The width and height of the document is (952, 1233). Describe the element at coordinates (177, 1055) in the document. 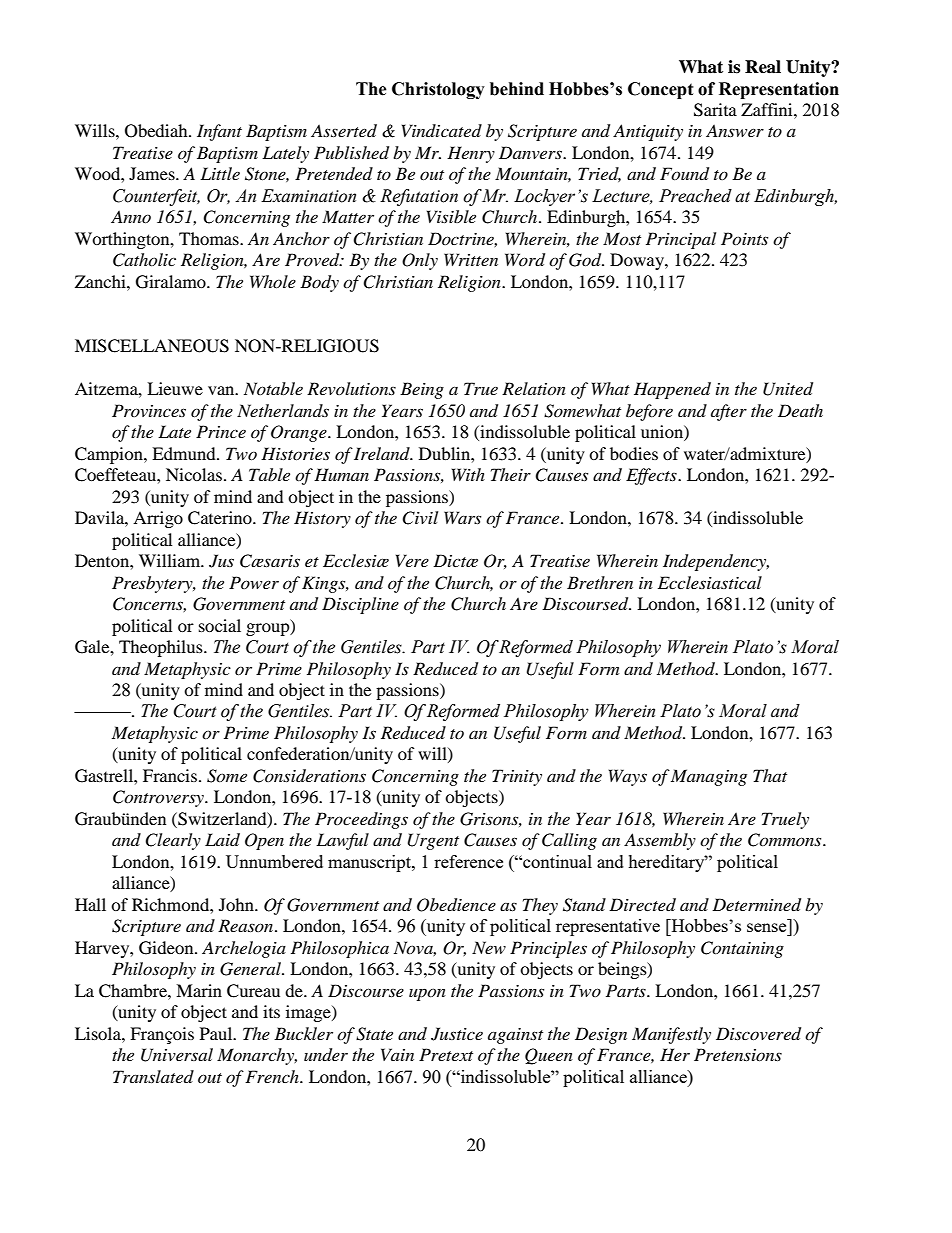

I see `Universal` at that location.
